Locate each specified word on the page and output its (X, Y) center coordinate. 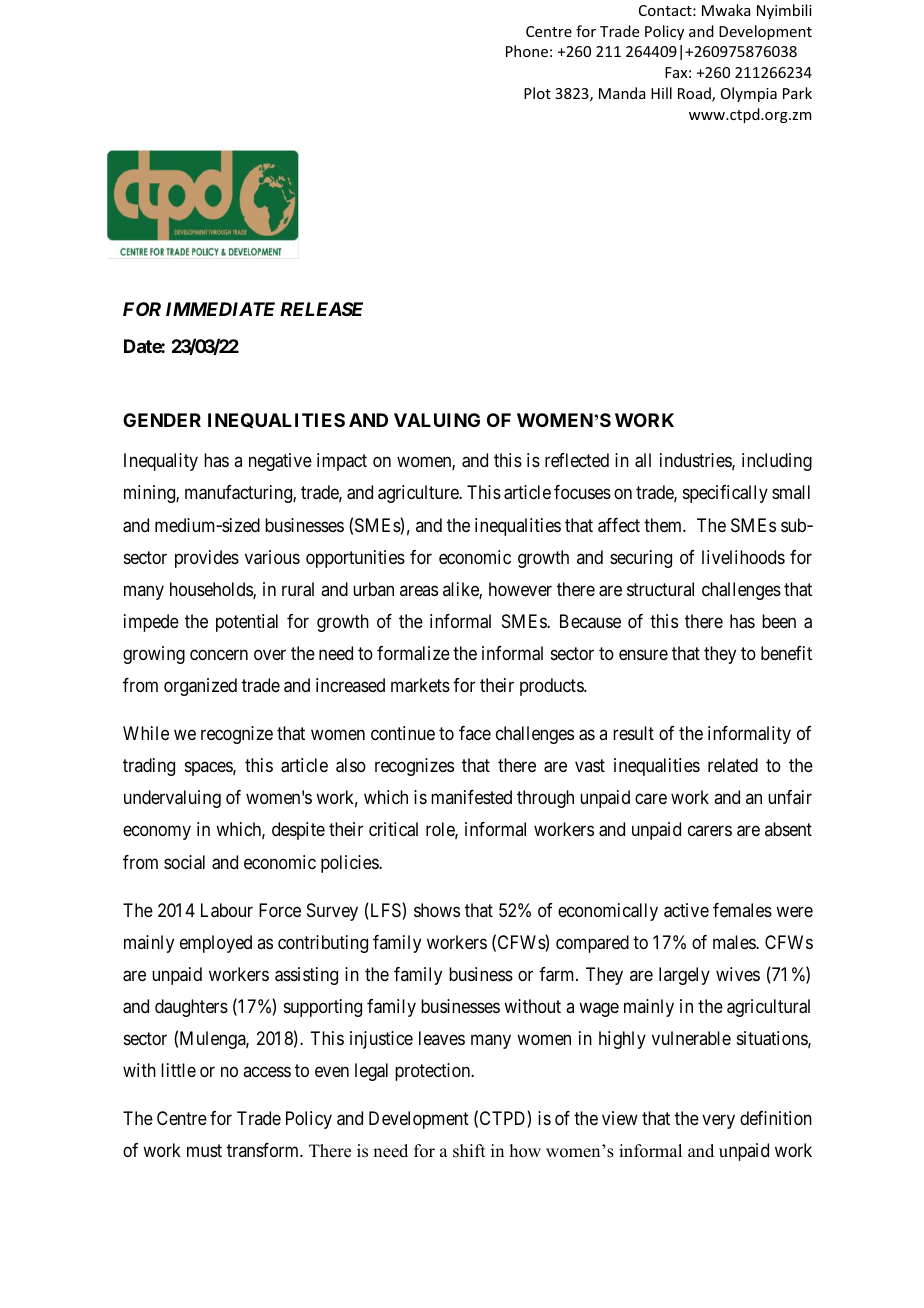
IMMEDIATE (220, 309)
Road (695, 94)
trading (149, 767)
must (204, 1150)
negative (280, 462)
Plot (537, 93)
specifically (725, 494)
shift (469, 1151)
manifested (471, 797)
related (733, 765)
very (718, 1121)
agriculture (419, 494)
